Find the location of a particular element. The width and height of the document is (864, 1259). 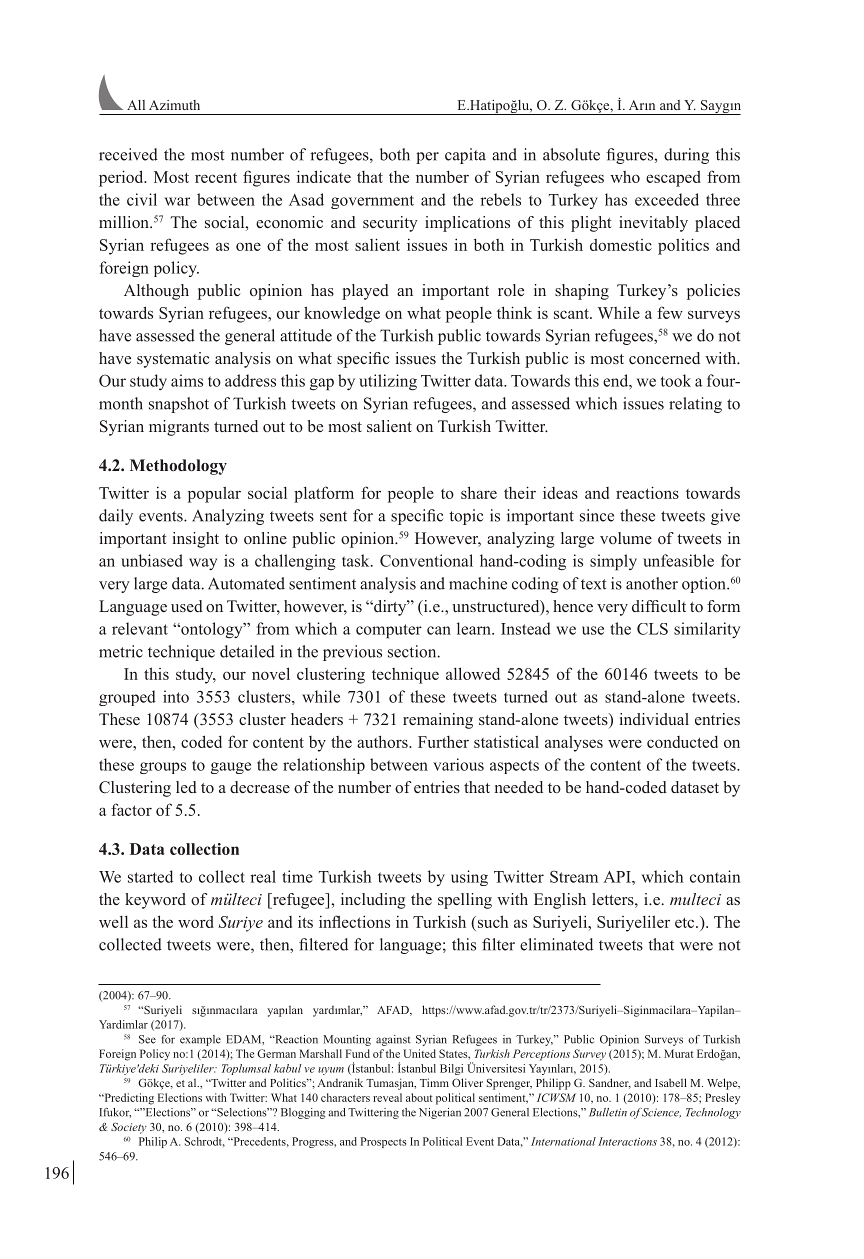

share is located at coordinates (479, 492).
